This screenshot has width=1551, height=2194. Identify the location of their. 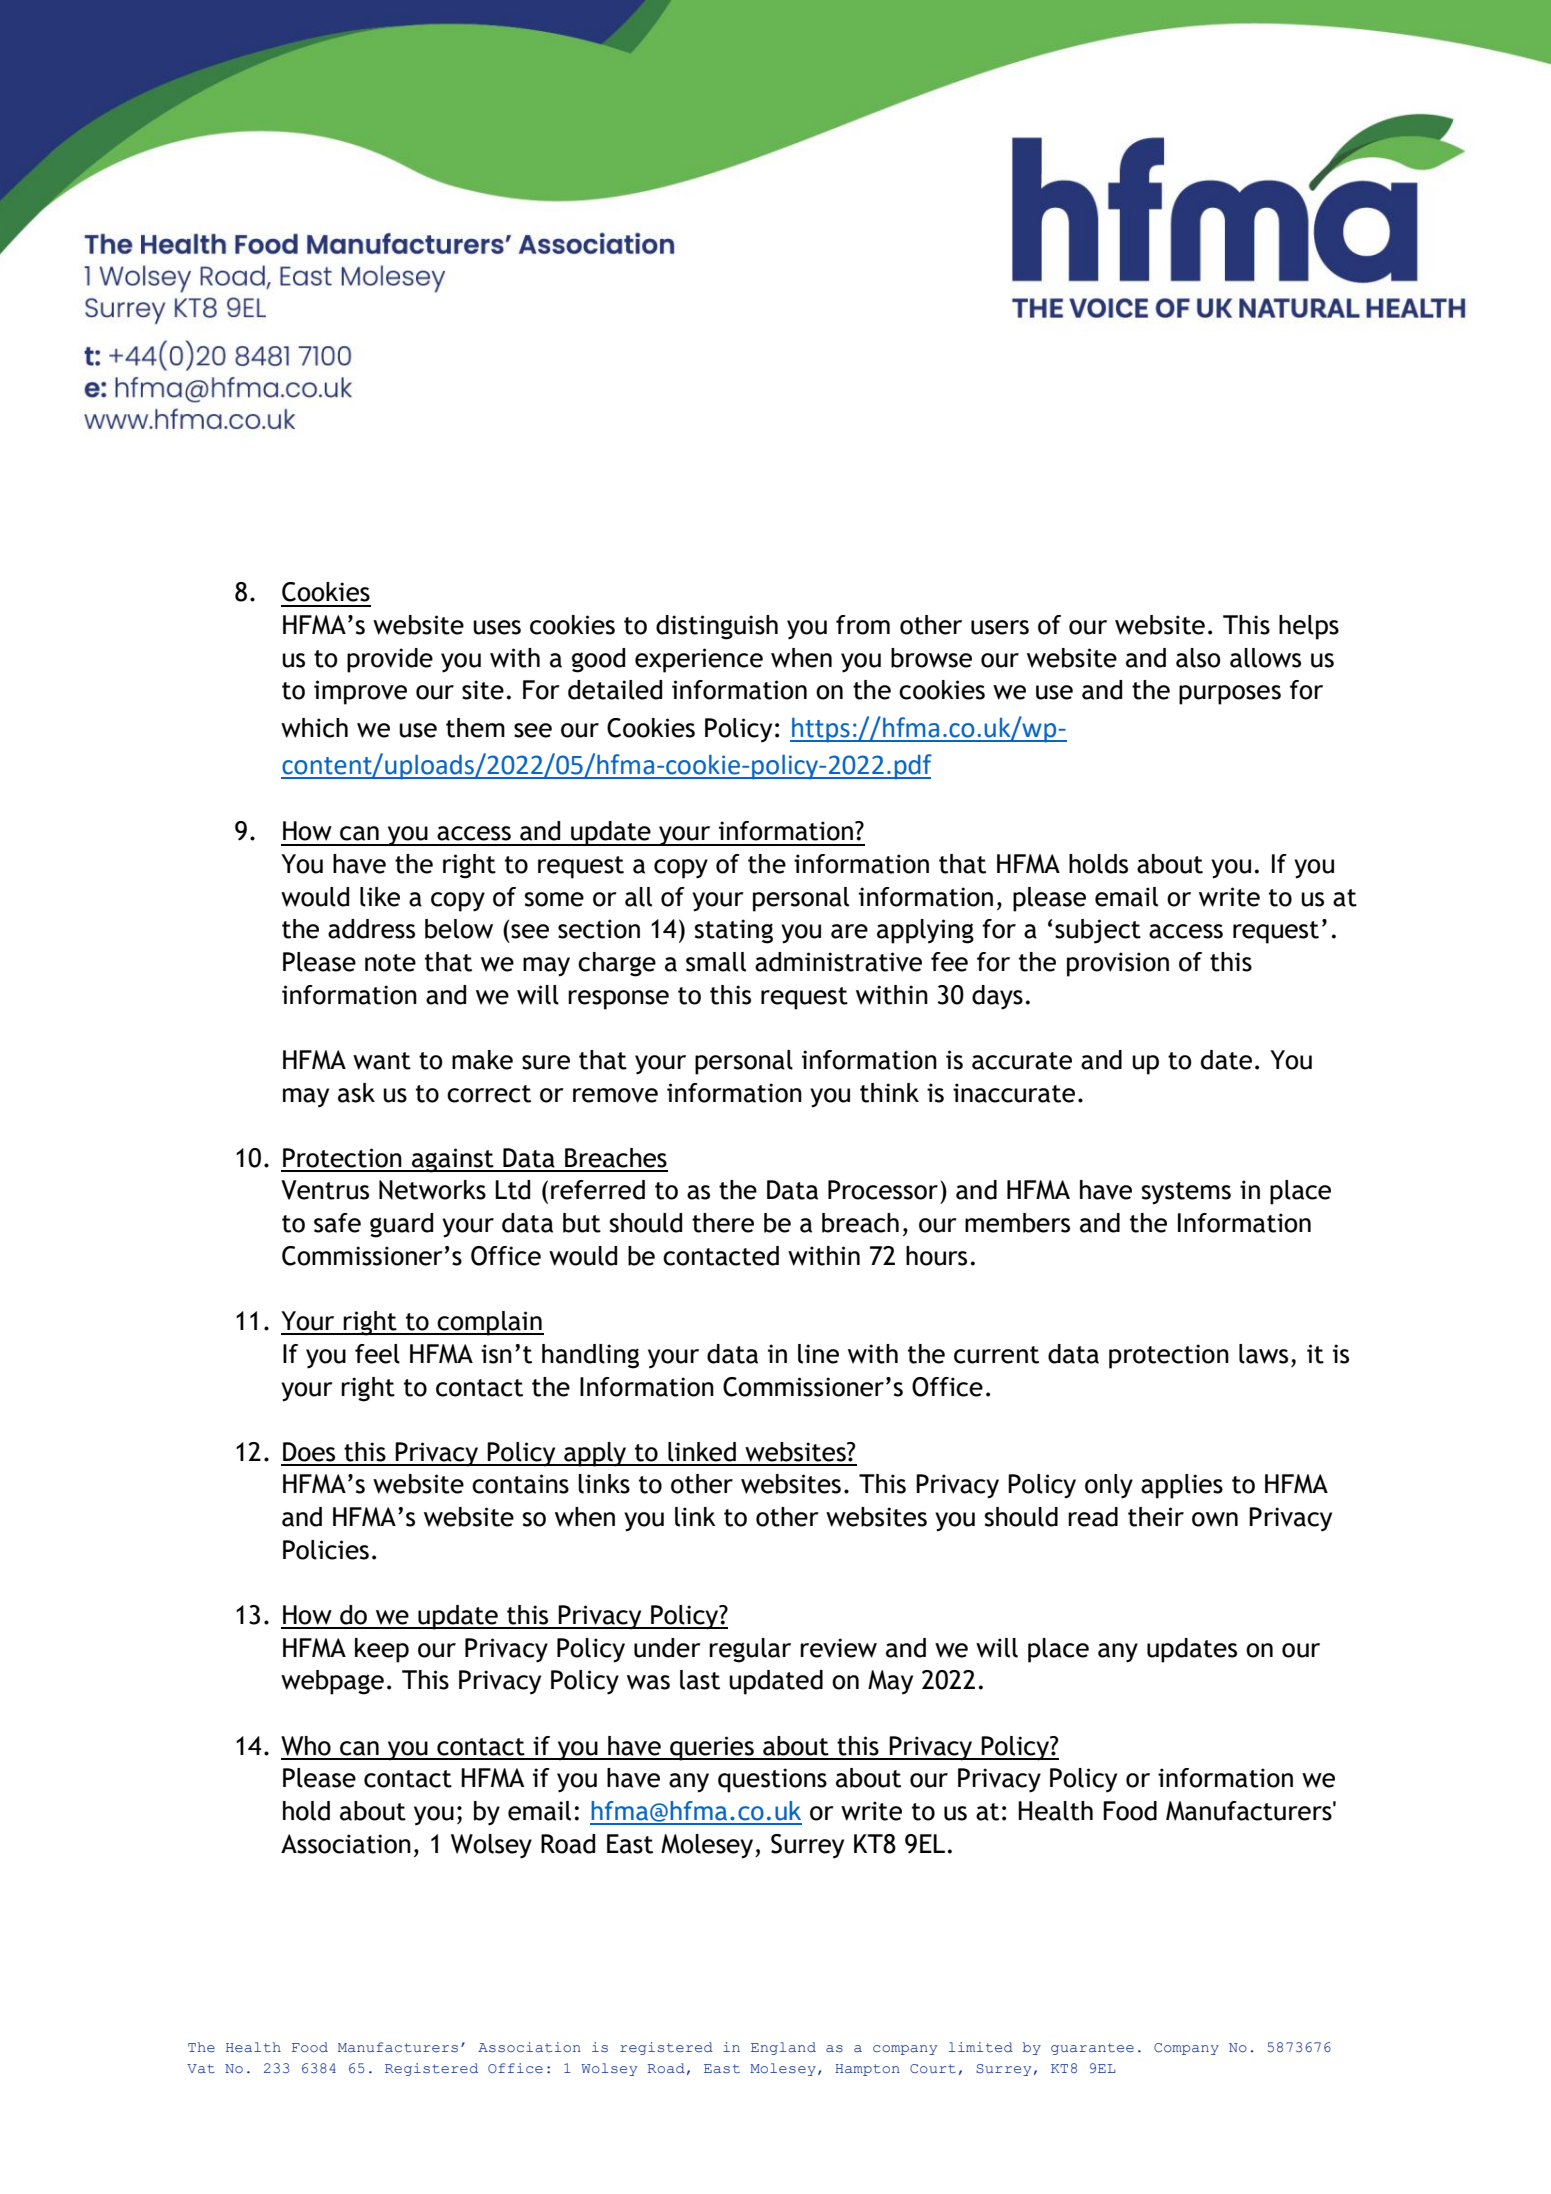
(1156, 1517).
